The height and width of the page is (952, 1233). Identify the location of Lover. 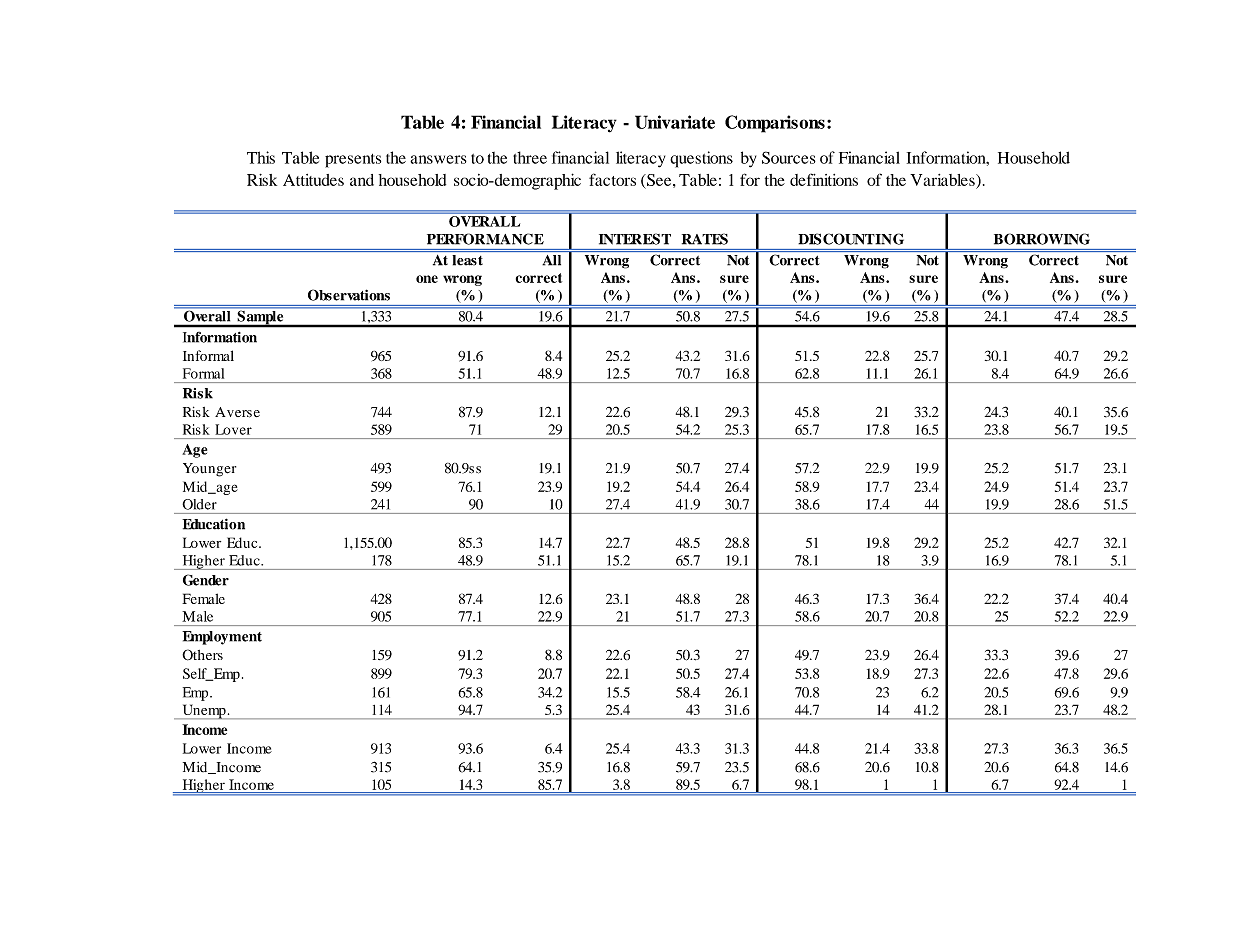
(233, 429).
